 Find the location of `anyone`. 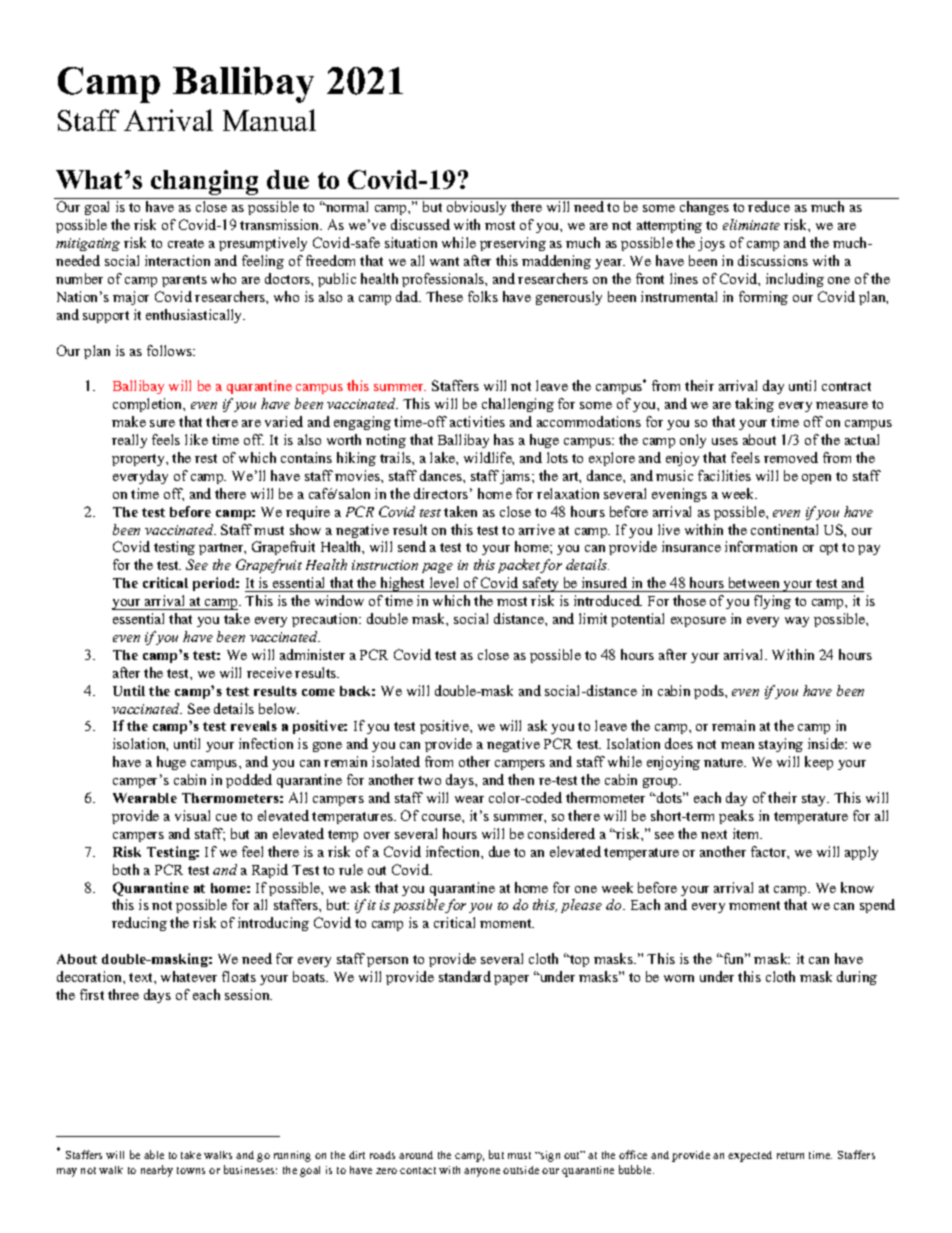

anyone is located at coordinates (482, 1172).
